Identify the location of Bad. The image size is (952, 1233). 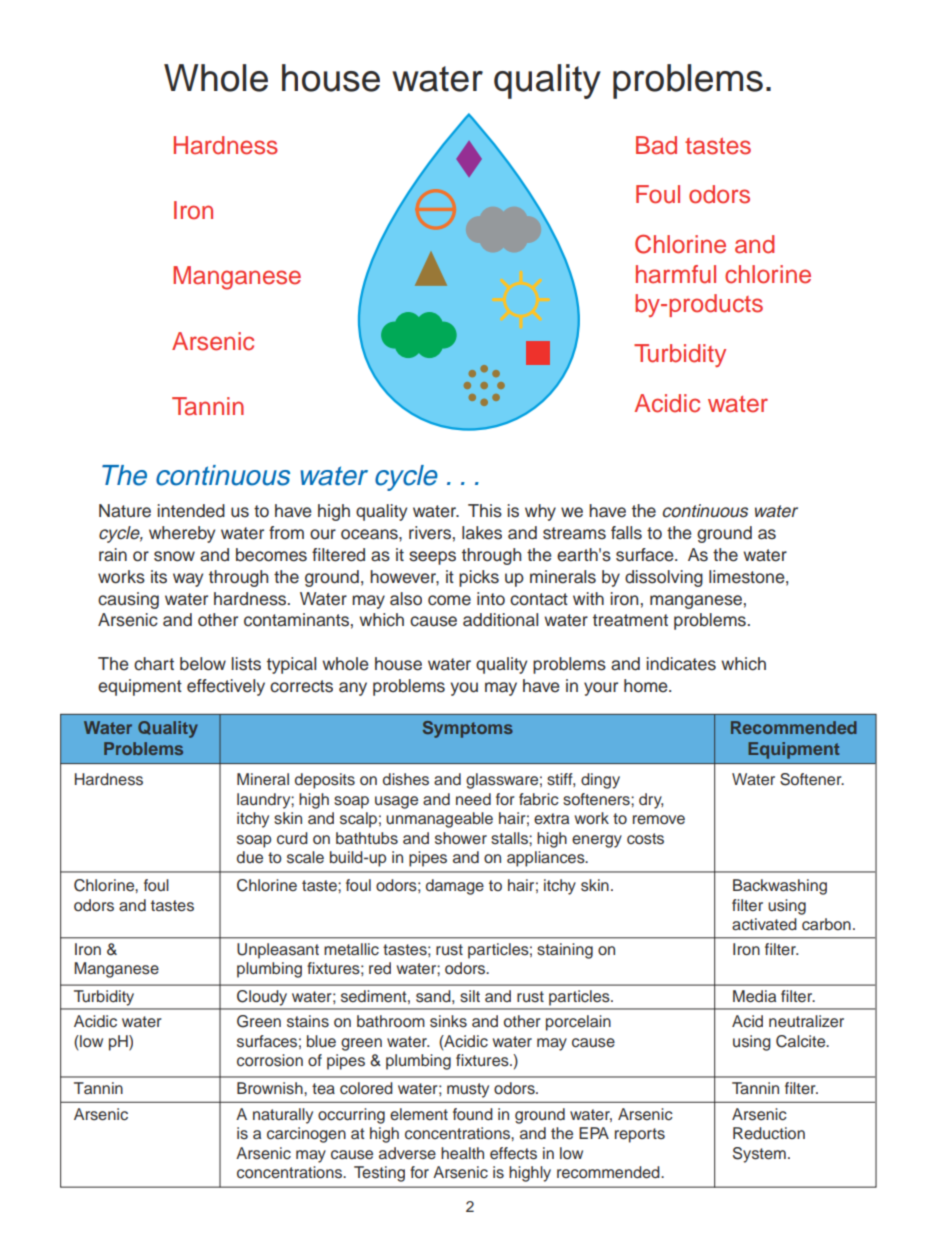
(656, 145).
